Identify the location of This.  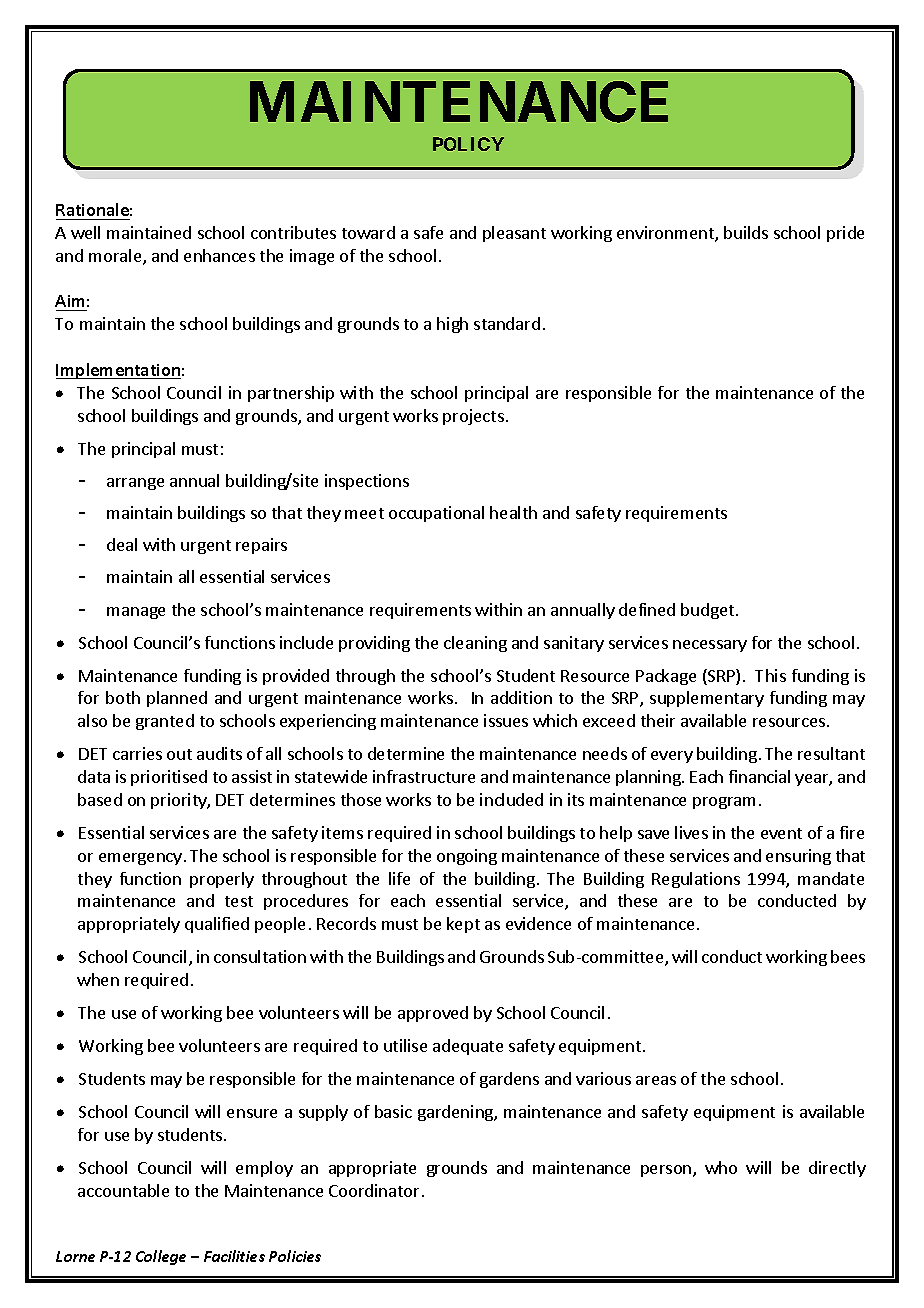
(770, 675).
